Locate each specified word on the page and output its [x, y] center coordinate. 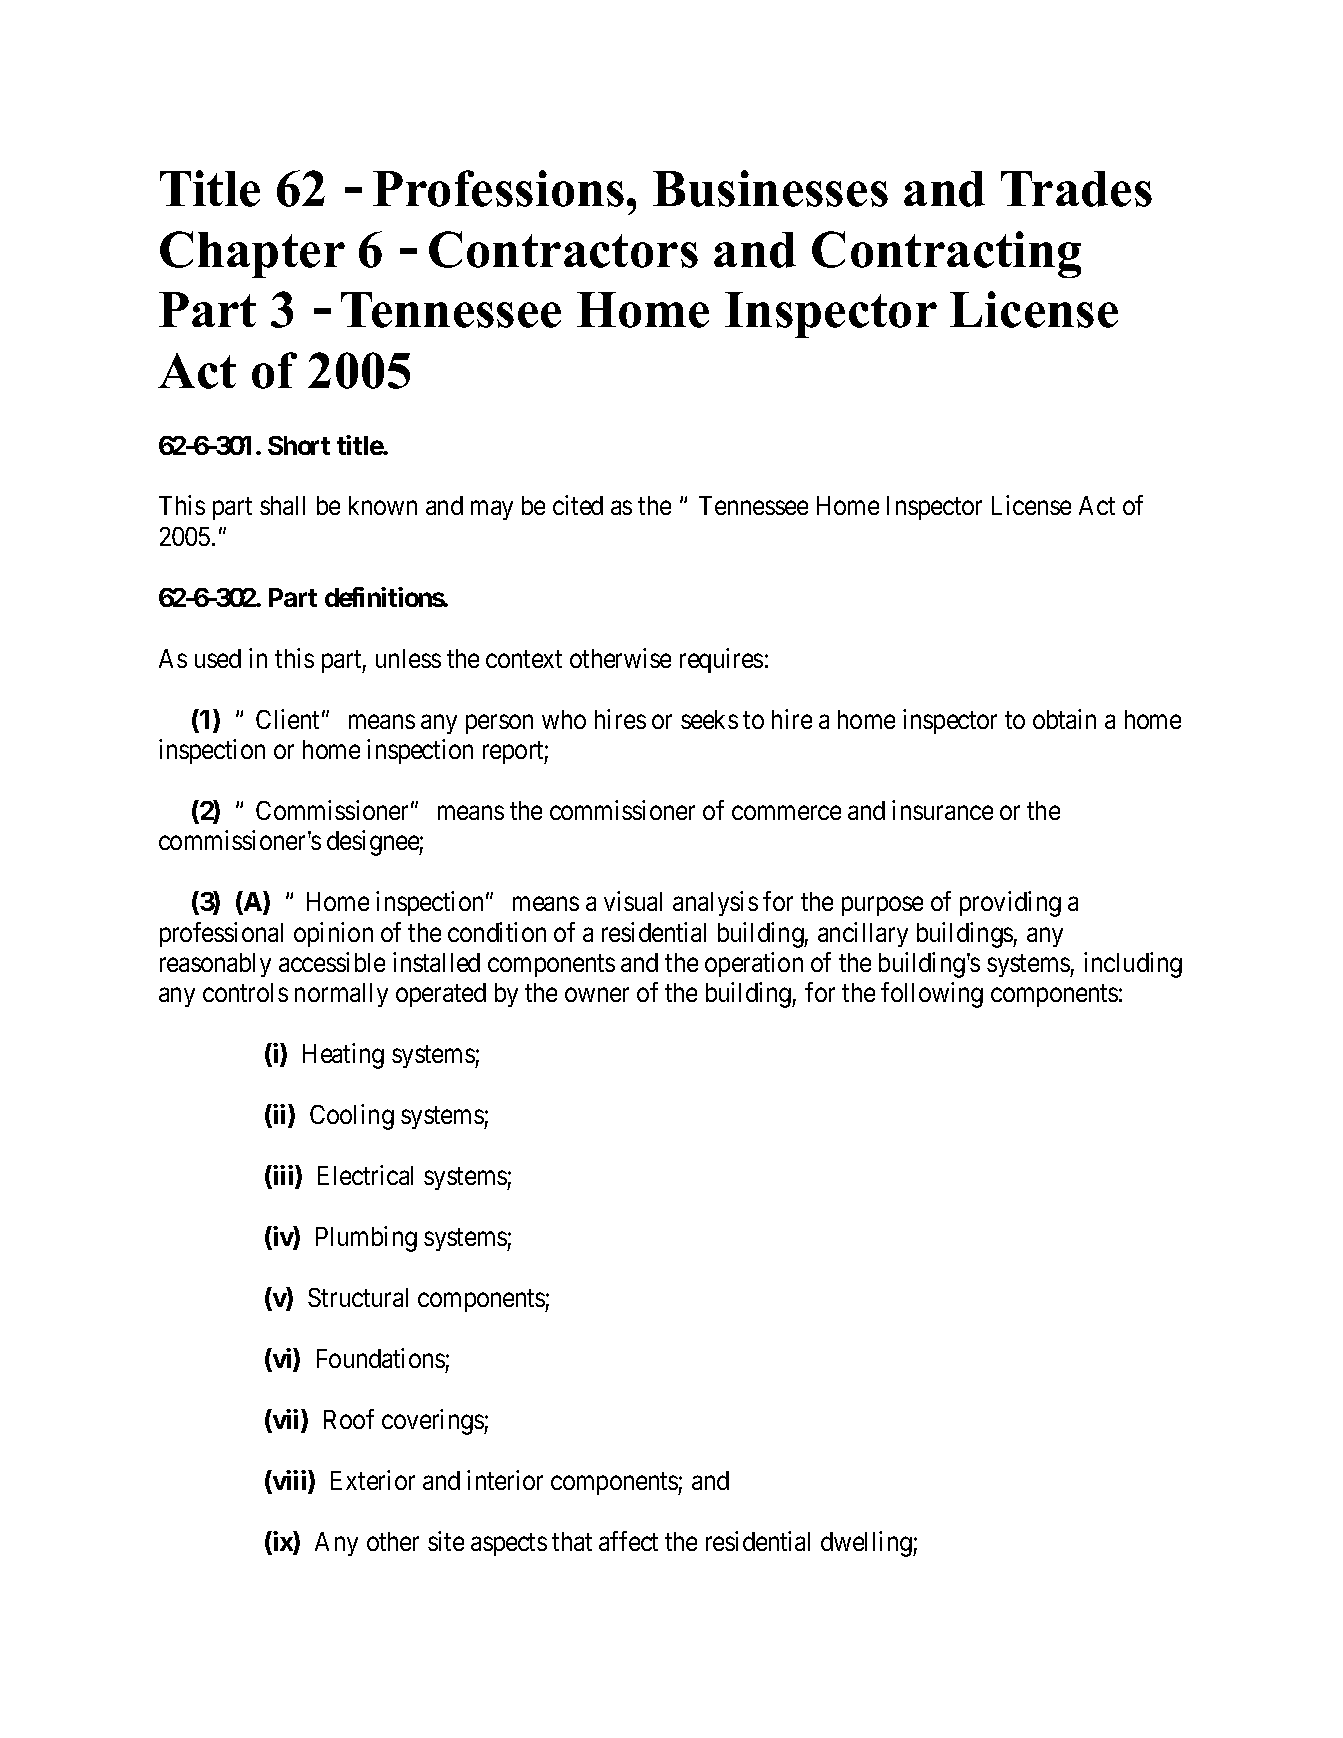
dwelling [867, 1544]
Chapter [252, 254]
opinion [333, 934]
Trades [1076, 189]
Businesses [770, 188]
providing [1010, 904]
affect [628, 1541]
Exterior [373, 1480]
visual [633, 901]
